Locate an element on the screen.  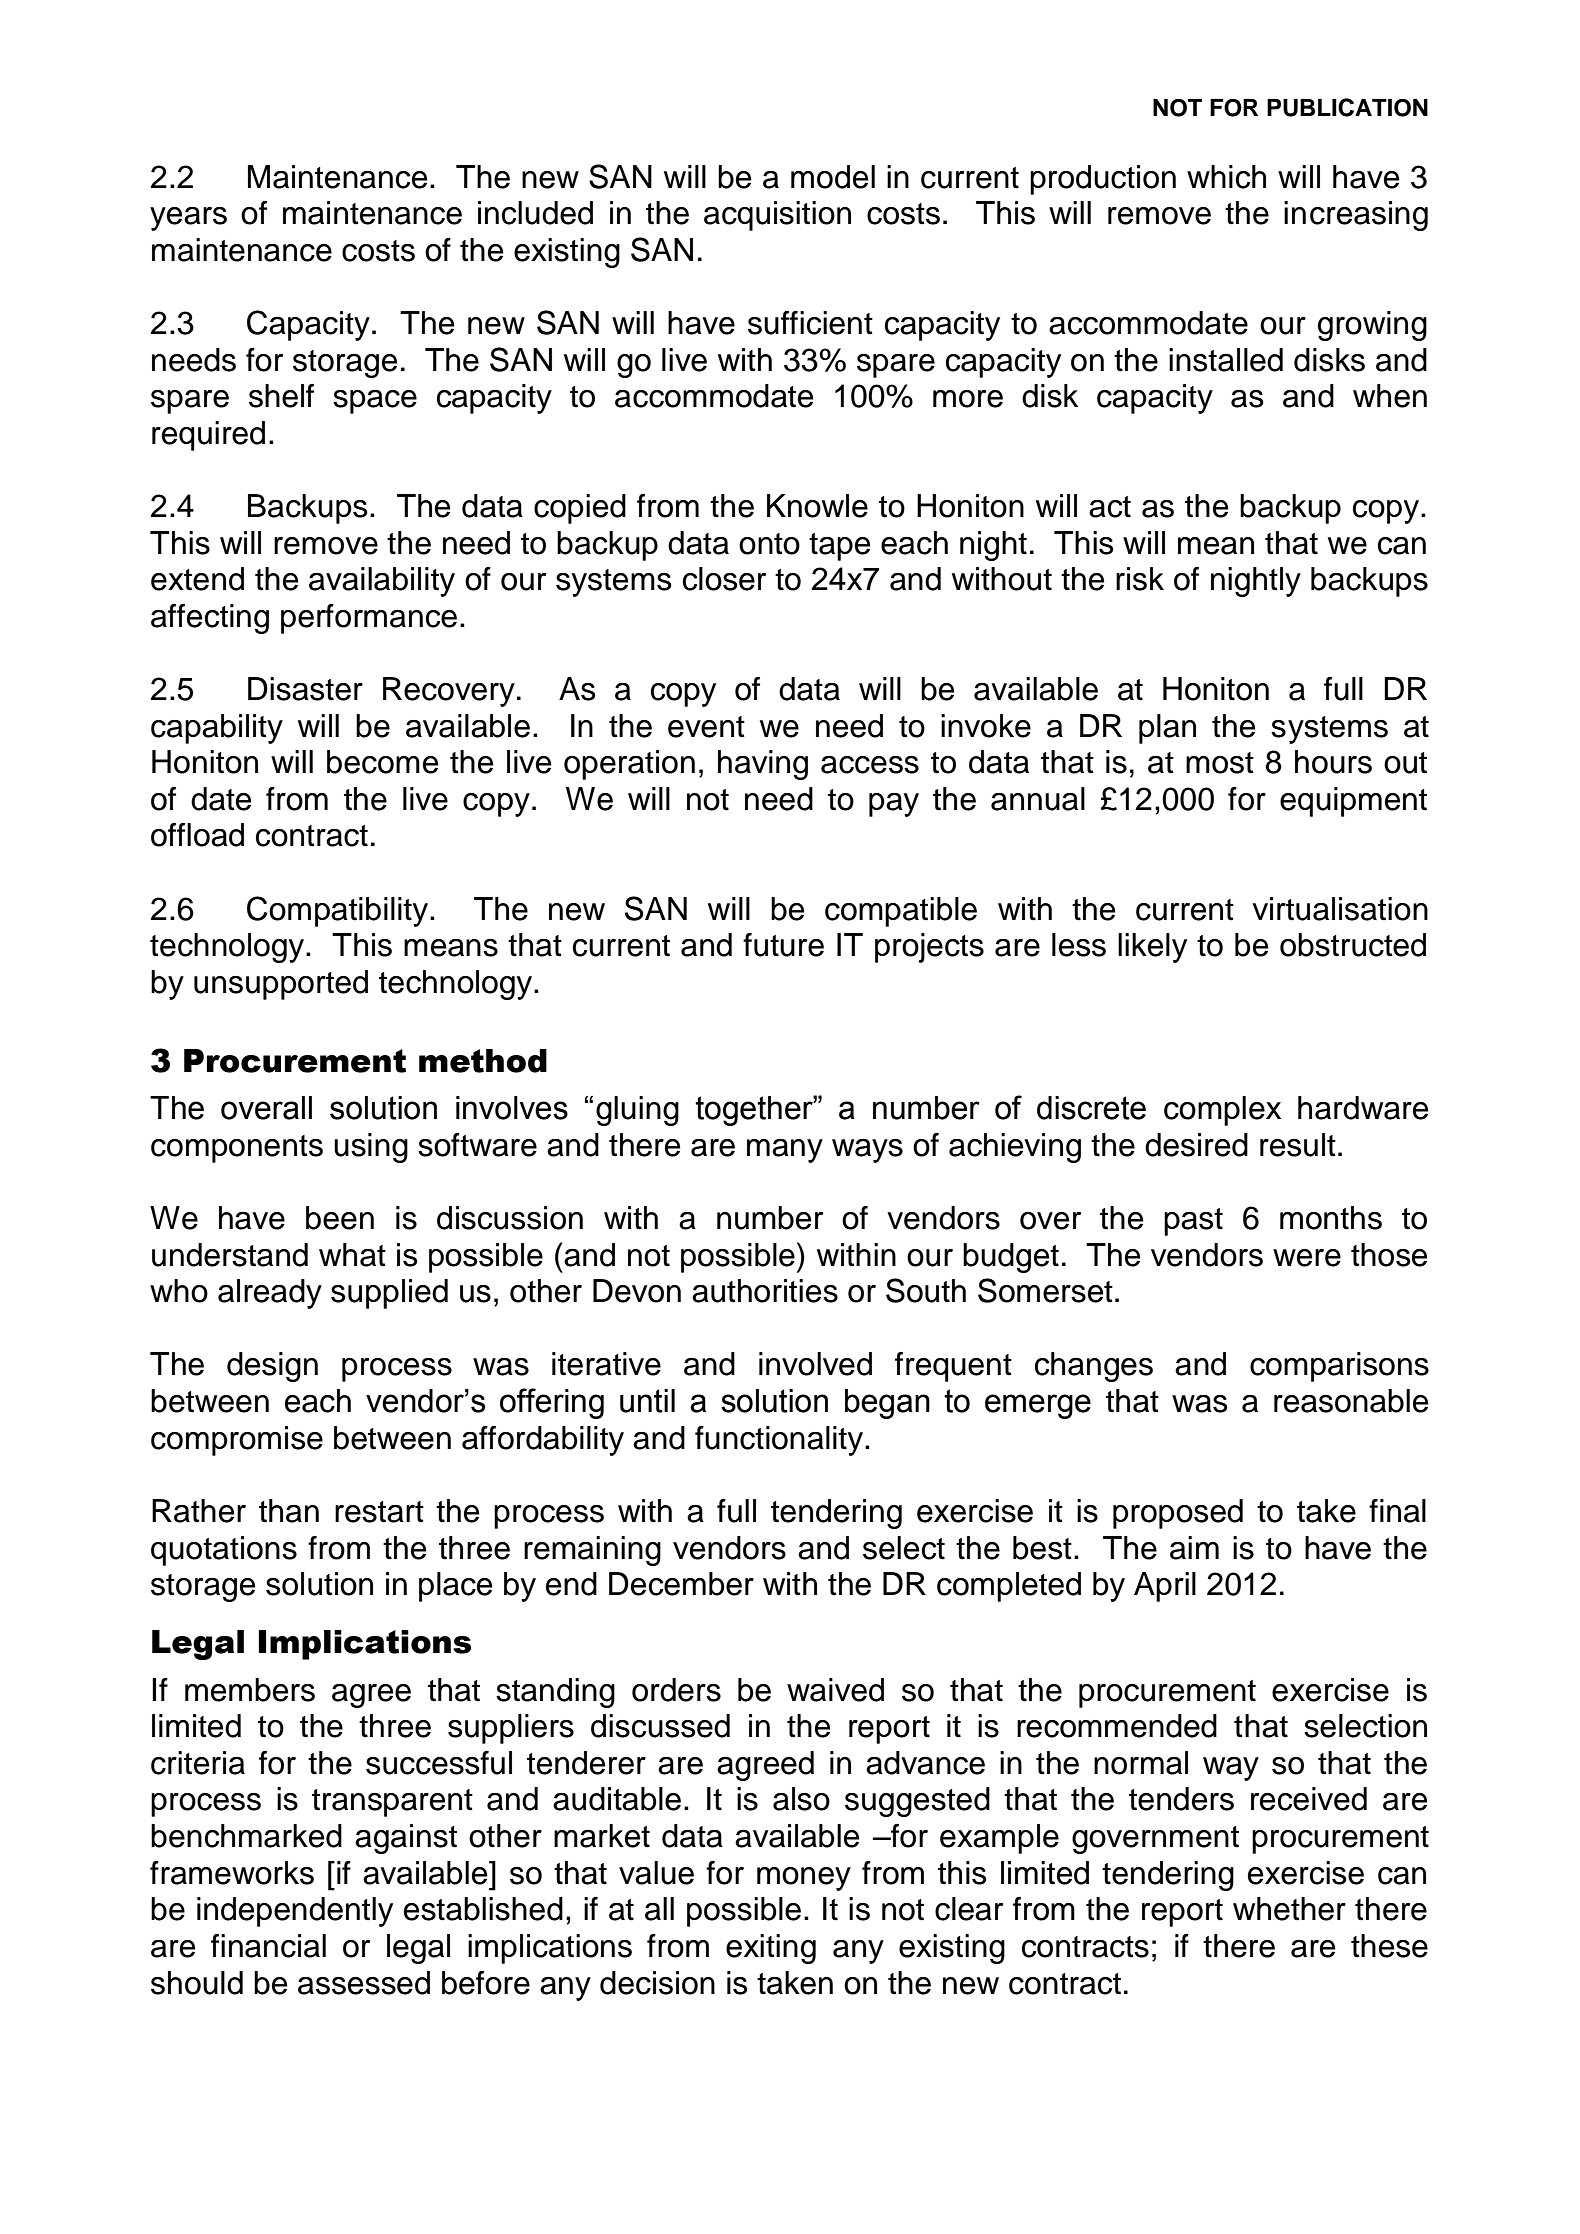
which is located at coordinates (1226, 177).
